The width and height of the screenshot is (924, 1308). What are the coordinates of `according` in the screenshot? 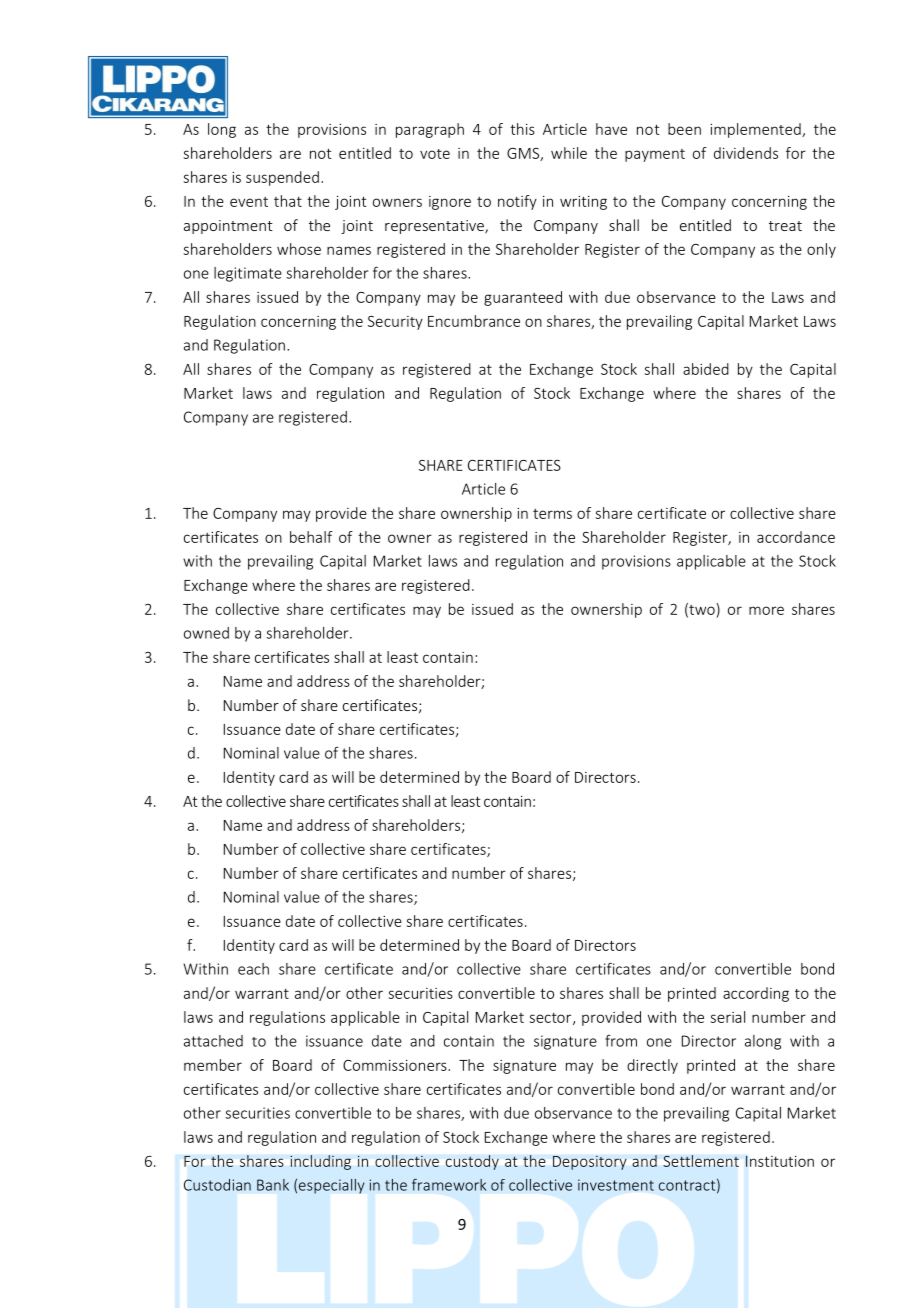 It's located at (756, 994).
